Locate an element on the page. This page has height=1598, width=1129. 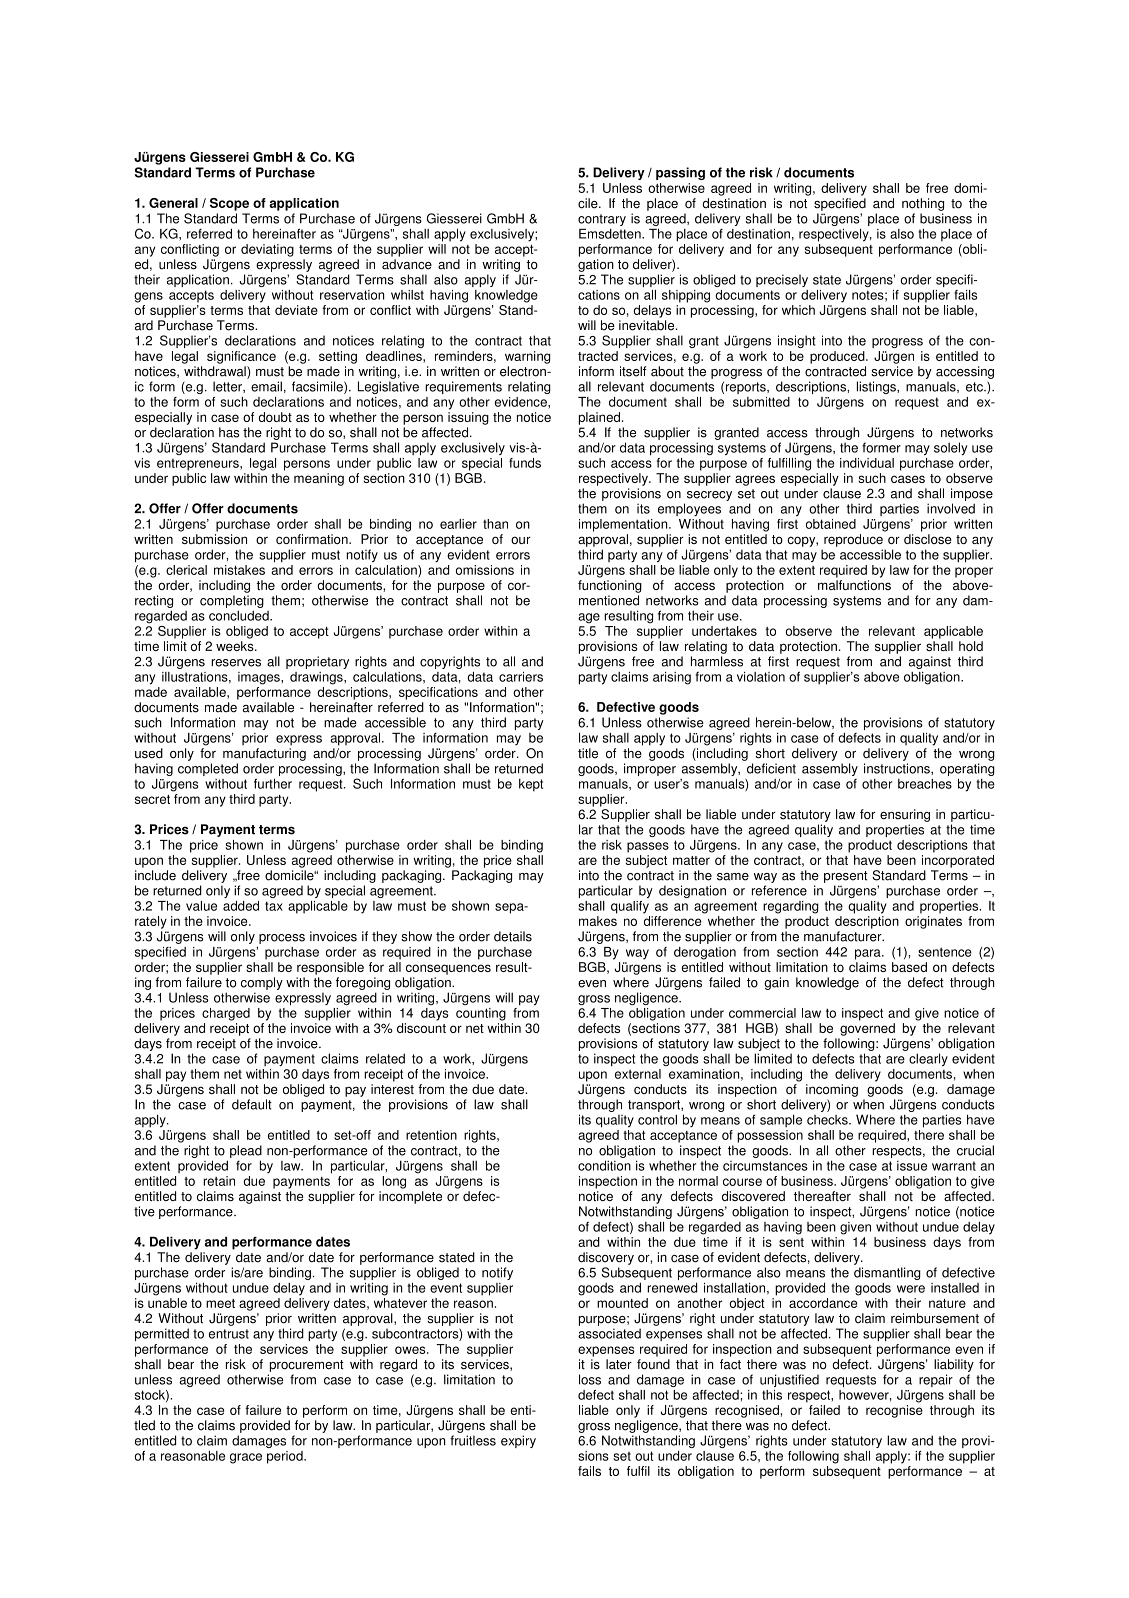
counting is located at coordinates (481, 1014).
